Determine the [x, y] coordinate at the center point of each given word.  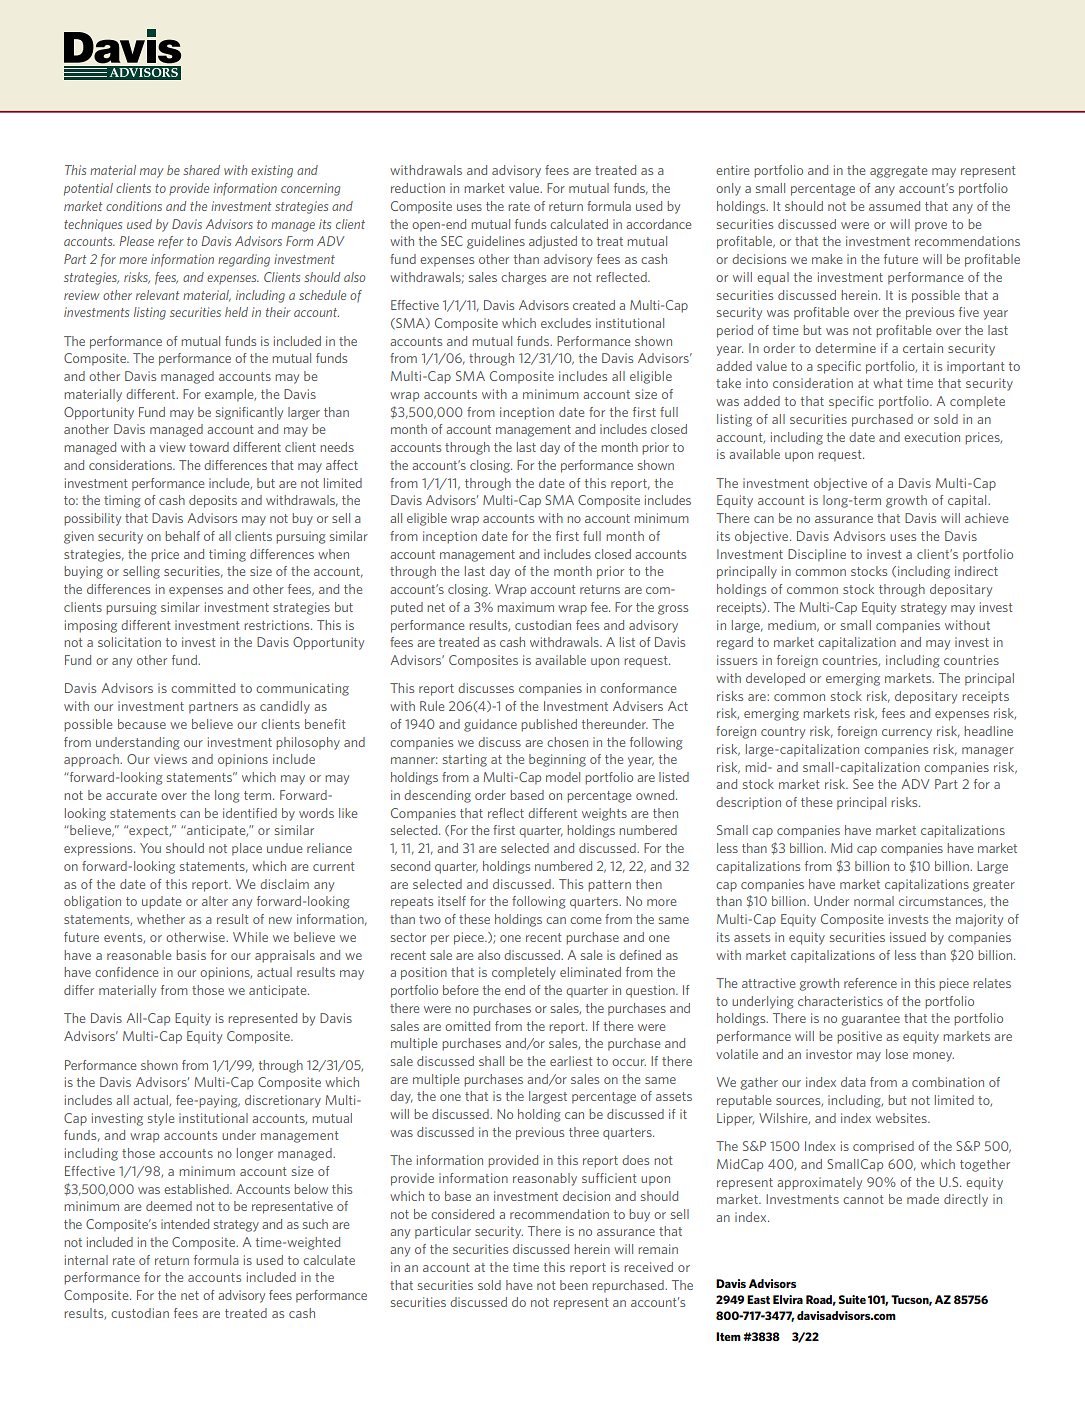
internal [86, 1260]
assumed [894, 206]
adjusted [553, 242]
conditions [134, 206]
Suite [852, 1299]
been [574, 1285]
